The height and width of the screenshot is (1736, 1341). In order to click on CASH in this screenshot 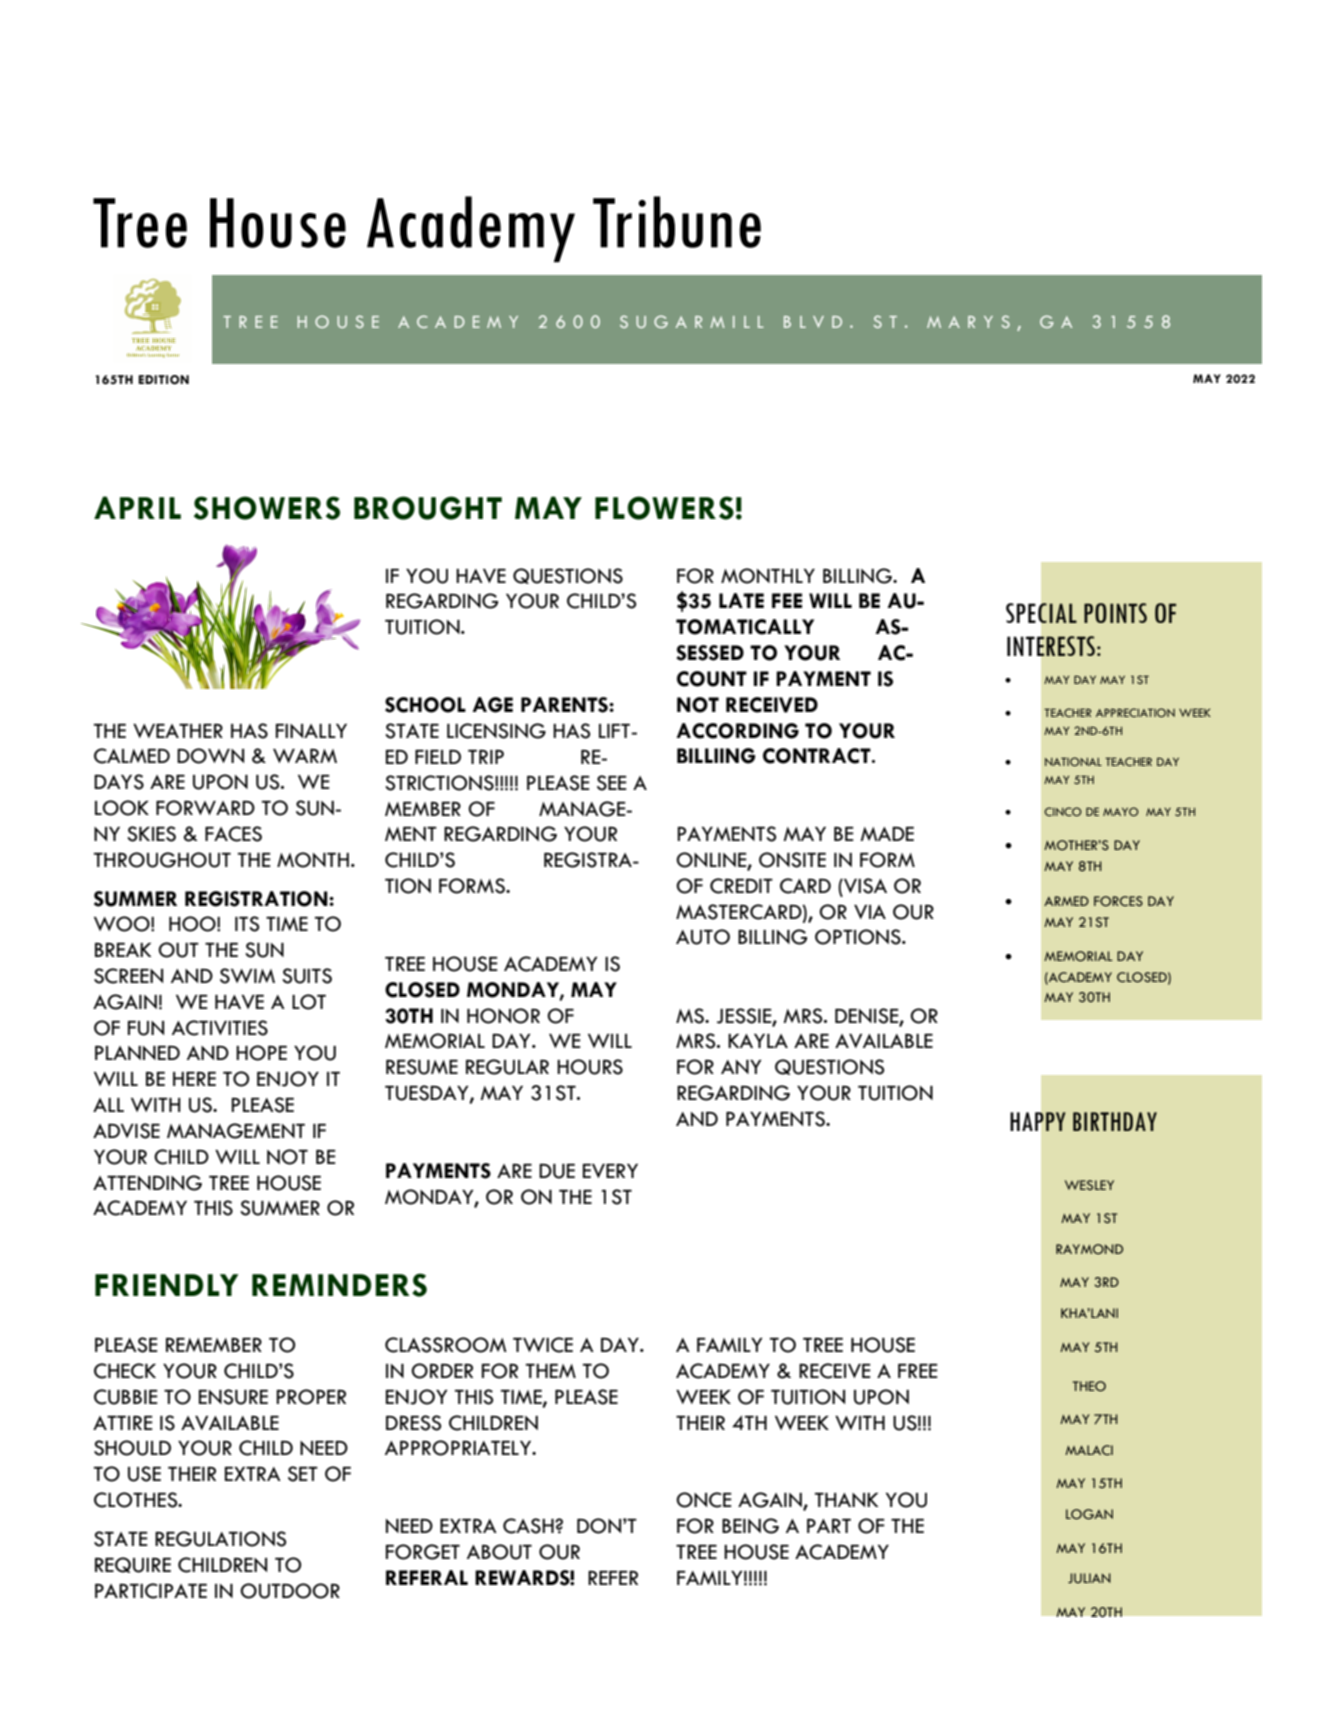, I will do `click(529, 1526)`.
